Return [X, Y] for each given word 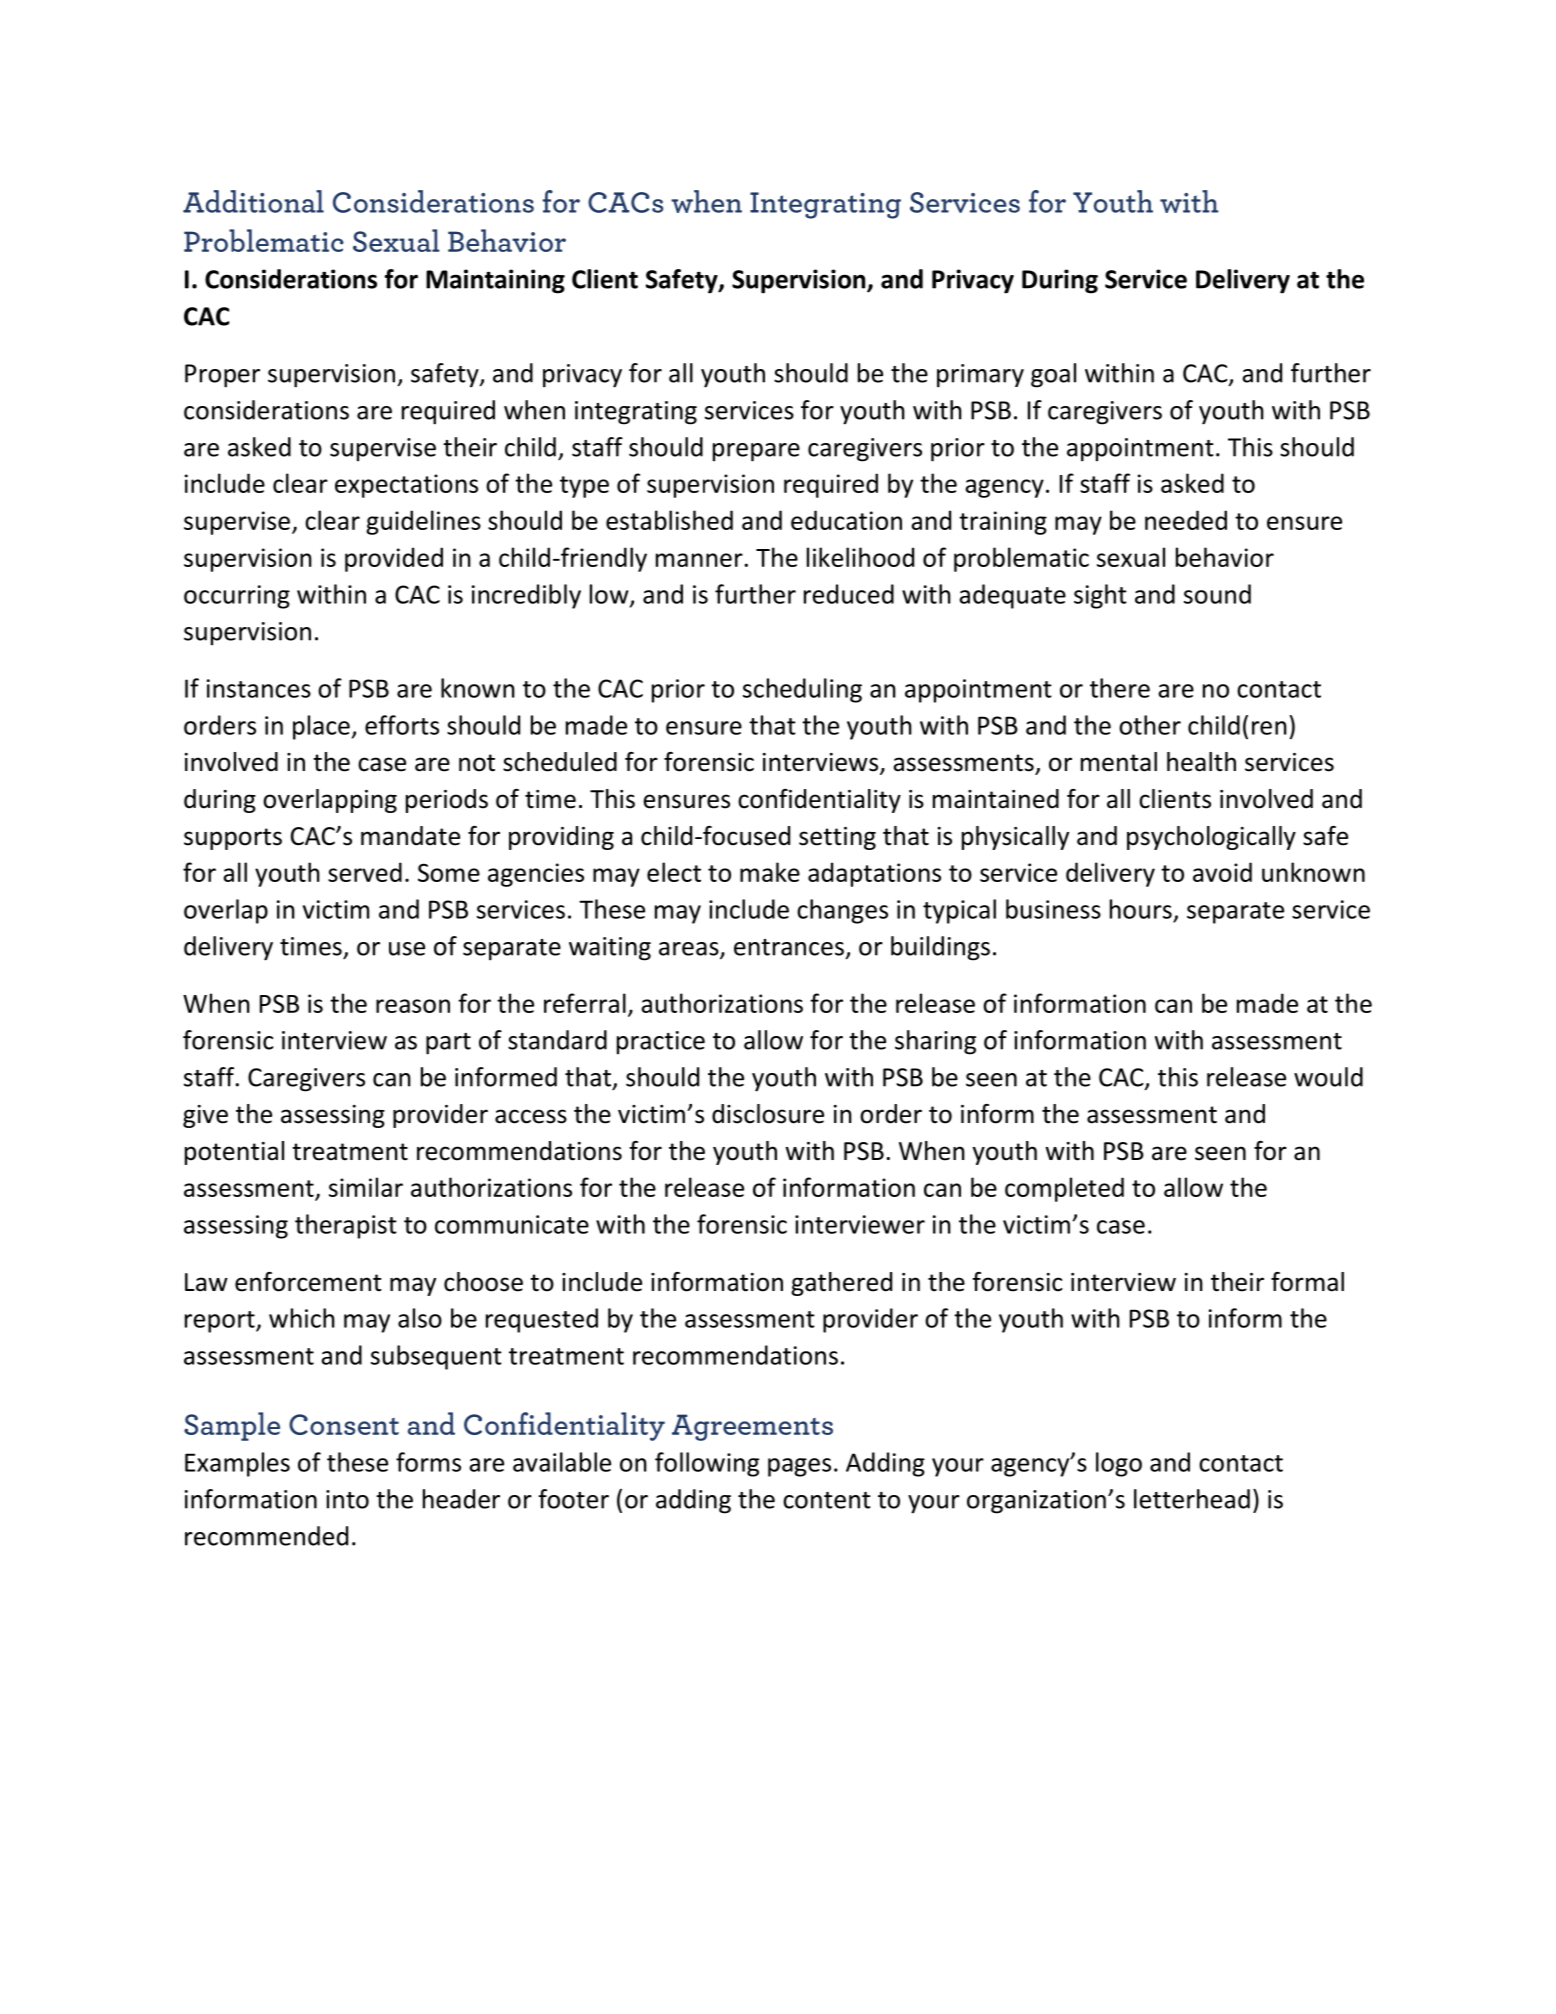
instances [259, 688]
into [347, 1499]
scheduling [802, 690]
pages [799, 1467]
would [1328, 1077]
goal [1053, 375]
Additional [253, 201]
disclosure [768, 1114]
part [448, 1044]
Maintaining [495, 281]
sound [1217, 594]
